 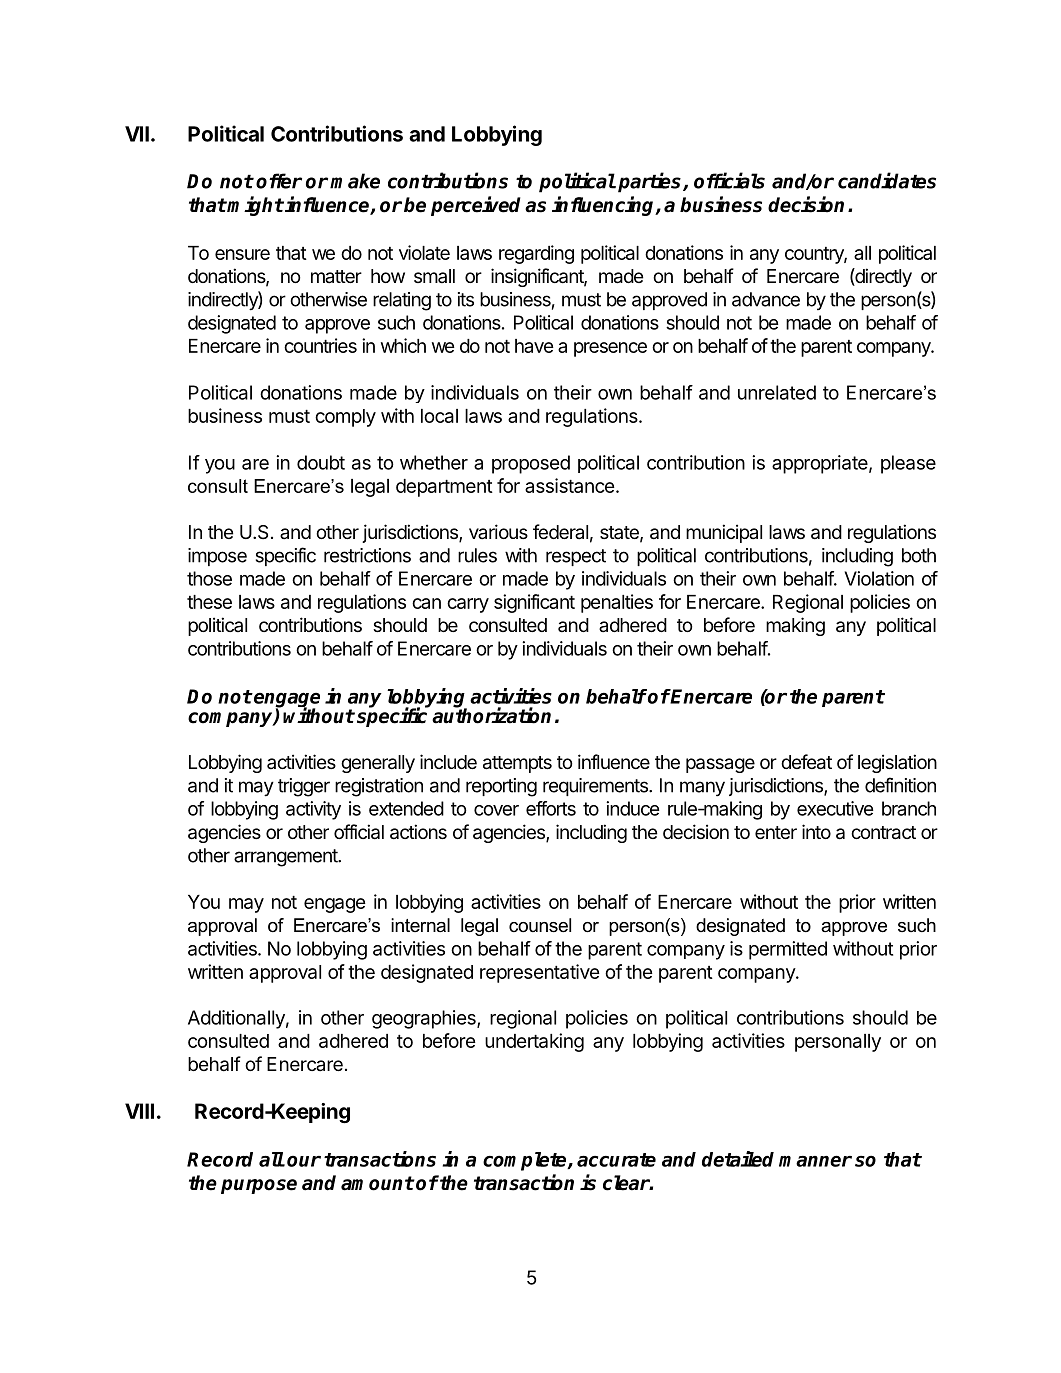 What do you see at coordinates (526, 1161) in the screenshot?
I see `complete` at bounding box center [526, 1161].
